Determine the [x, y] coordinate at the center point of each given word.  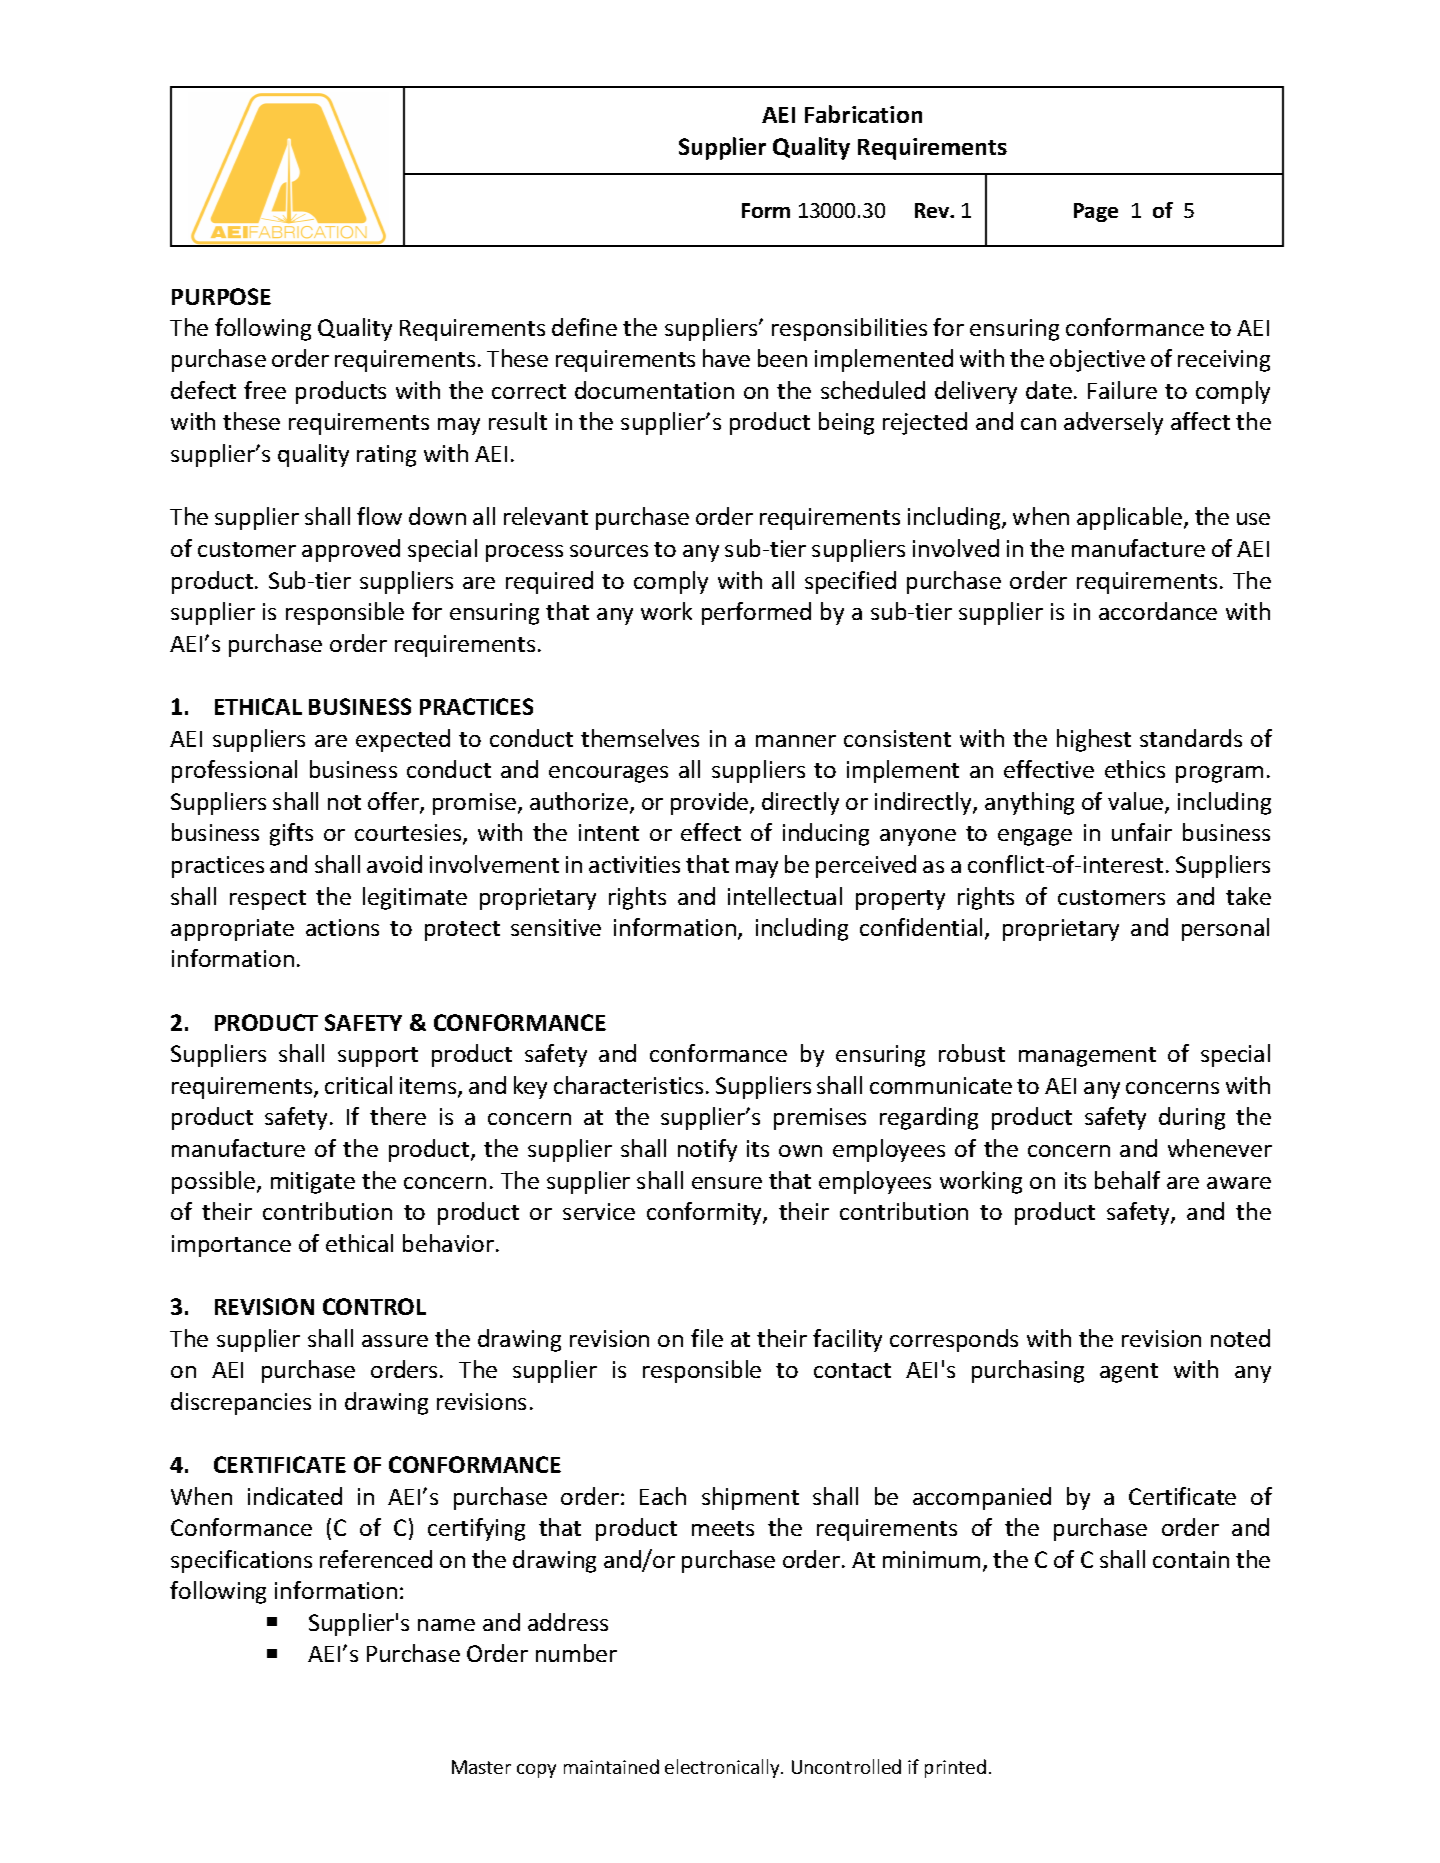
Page [1096, 212]
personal [1225, 929]
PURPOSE [221, 296]
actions [342, 927]
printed [955, 1768]
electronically [723, 1768]
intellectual [785, 896]
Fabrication [863, 114]
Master [481, 1767]
